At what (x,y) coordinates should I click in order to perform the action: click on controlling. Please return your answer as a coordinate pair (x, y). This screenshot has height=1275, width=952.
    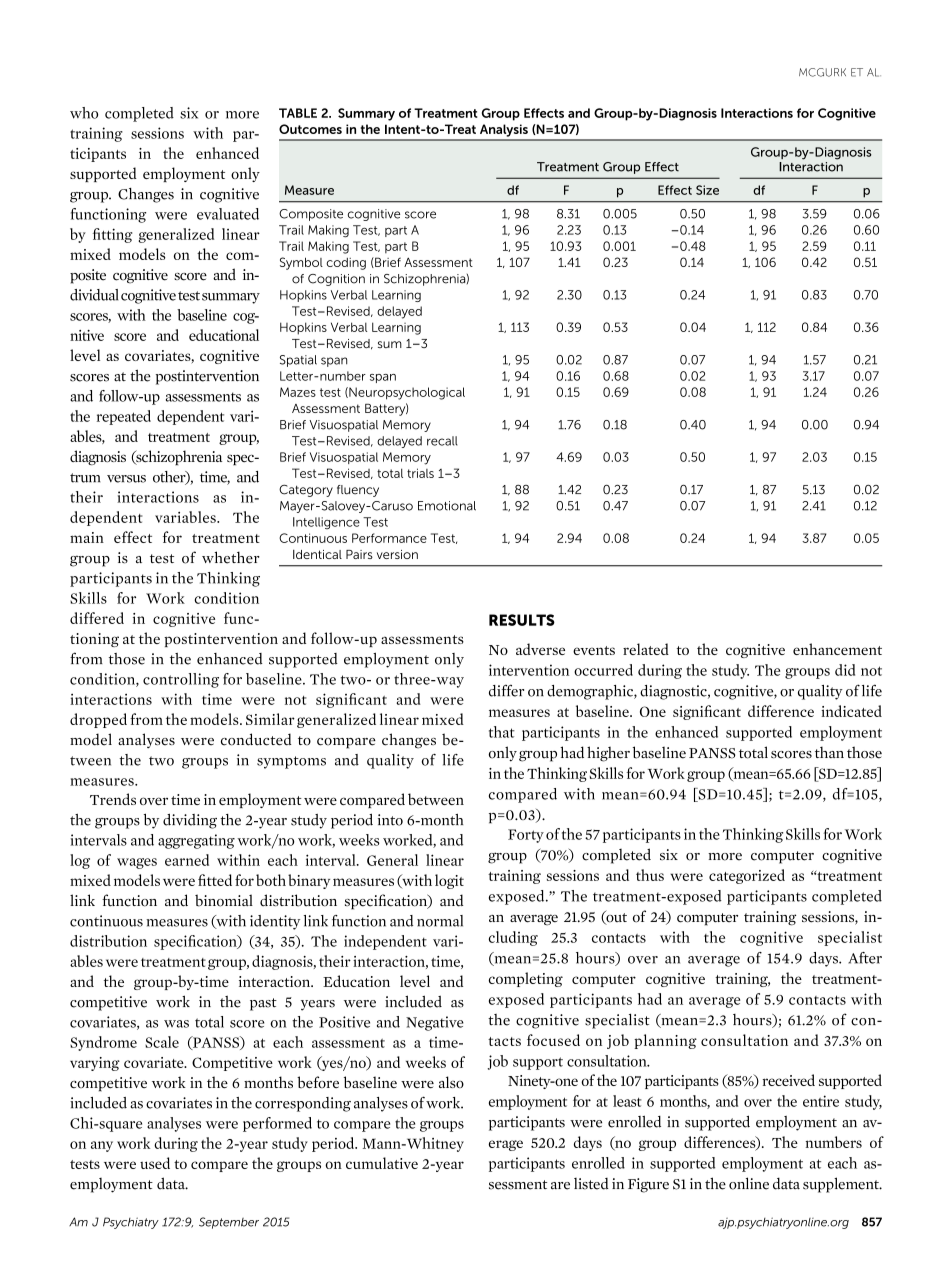
    Looking at the image, I should click on (181, 680).
